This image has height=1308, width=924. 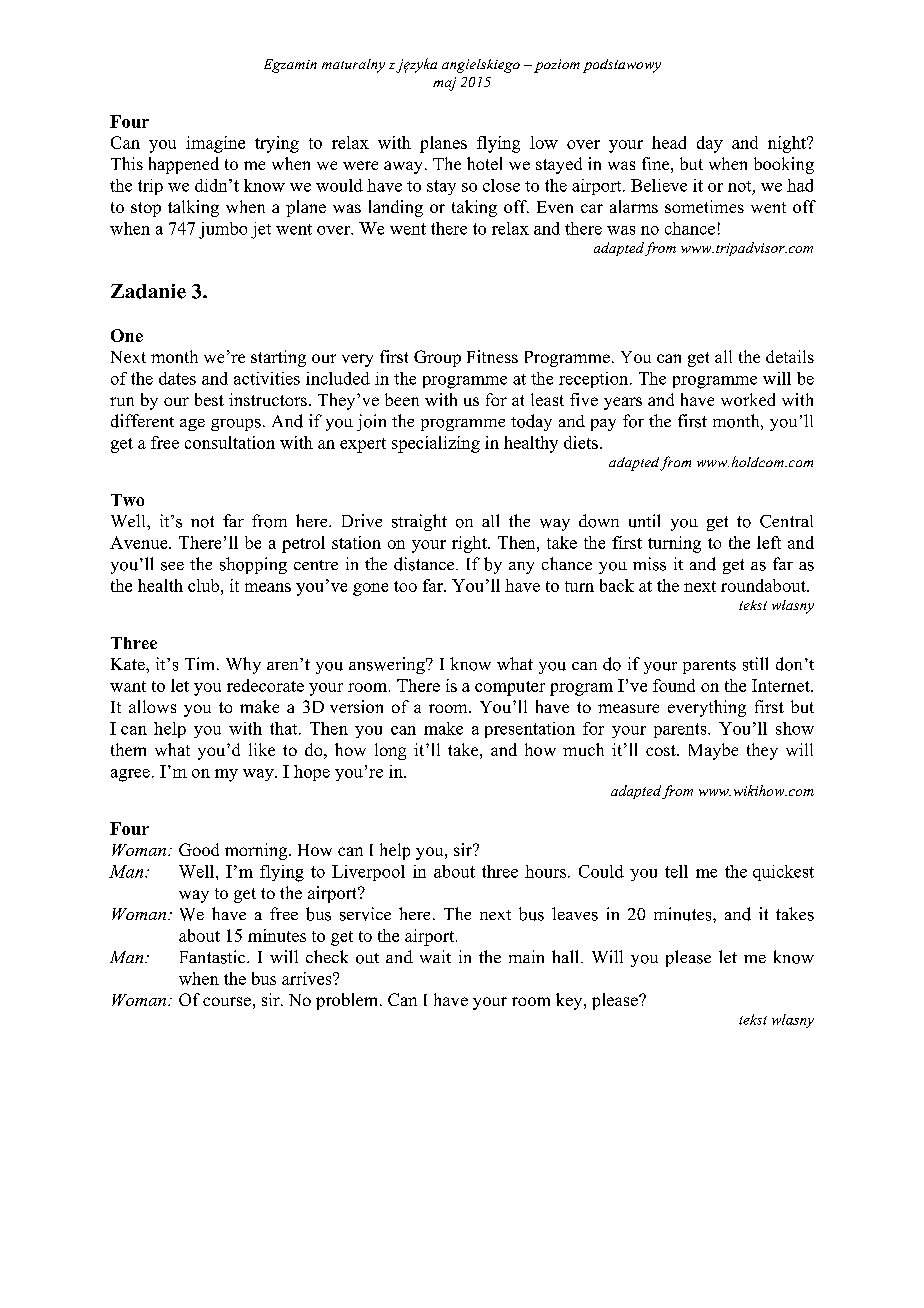 What do you see at coordinates (402, 399) in the image?
I see `been` at bounding box center [402, 399].
